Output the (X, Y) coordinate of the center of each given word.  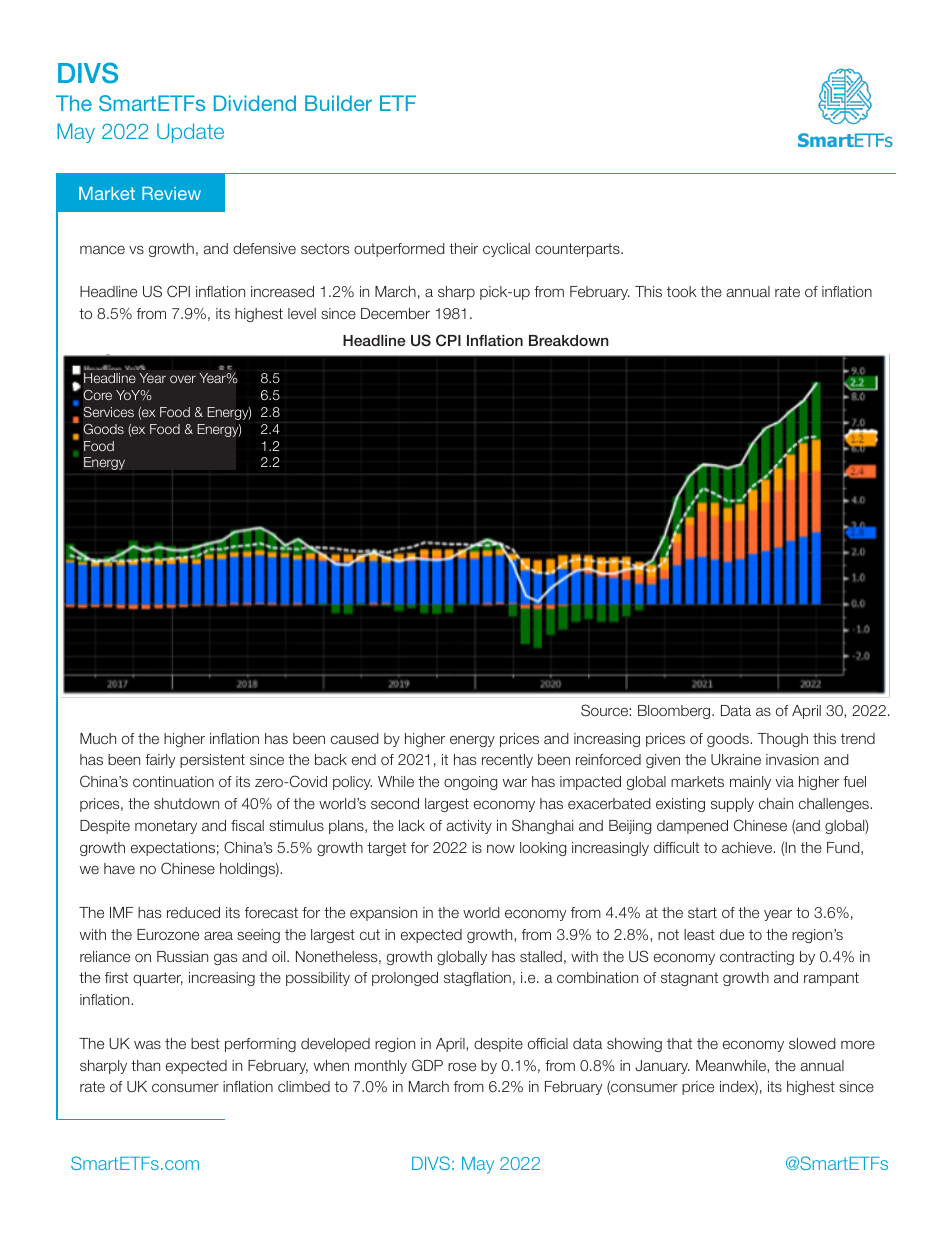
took (682, 291)
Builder (338, 103)
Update (190, 133)
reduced (193, 912)
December (395, 313)
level (302, 313)
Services (109, 412)
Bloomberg (675, 712)
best (205, 1043)
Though (782, 740)
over (183, 379)
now (501, 848)
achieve (748, 847)
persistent (212, 761)
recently (507, 761)
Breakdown (569, 340)
